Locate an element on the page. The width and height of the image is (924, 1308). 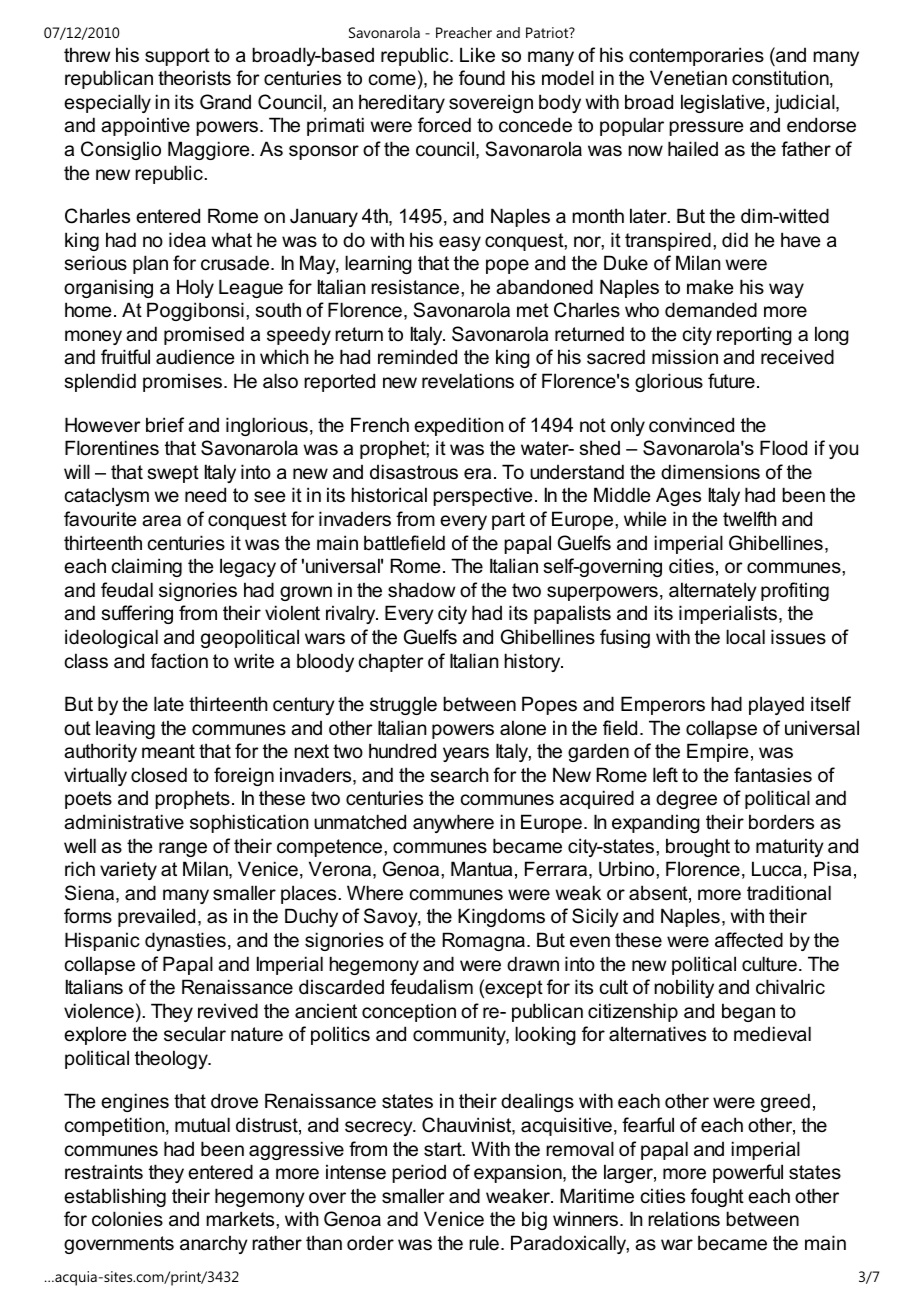
colonies is located at coordinates (127, 1219).
